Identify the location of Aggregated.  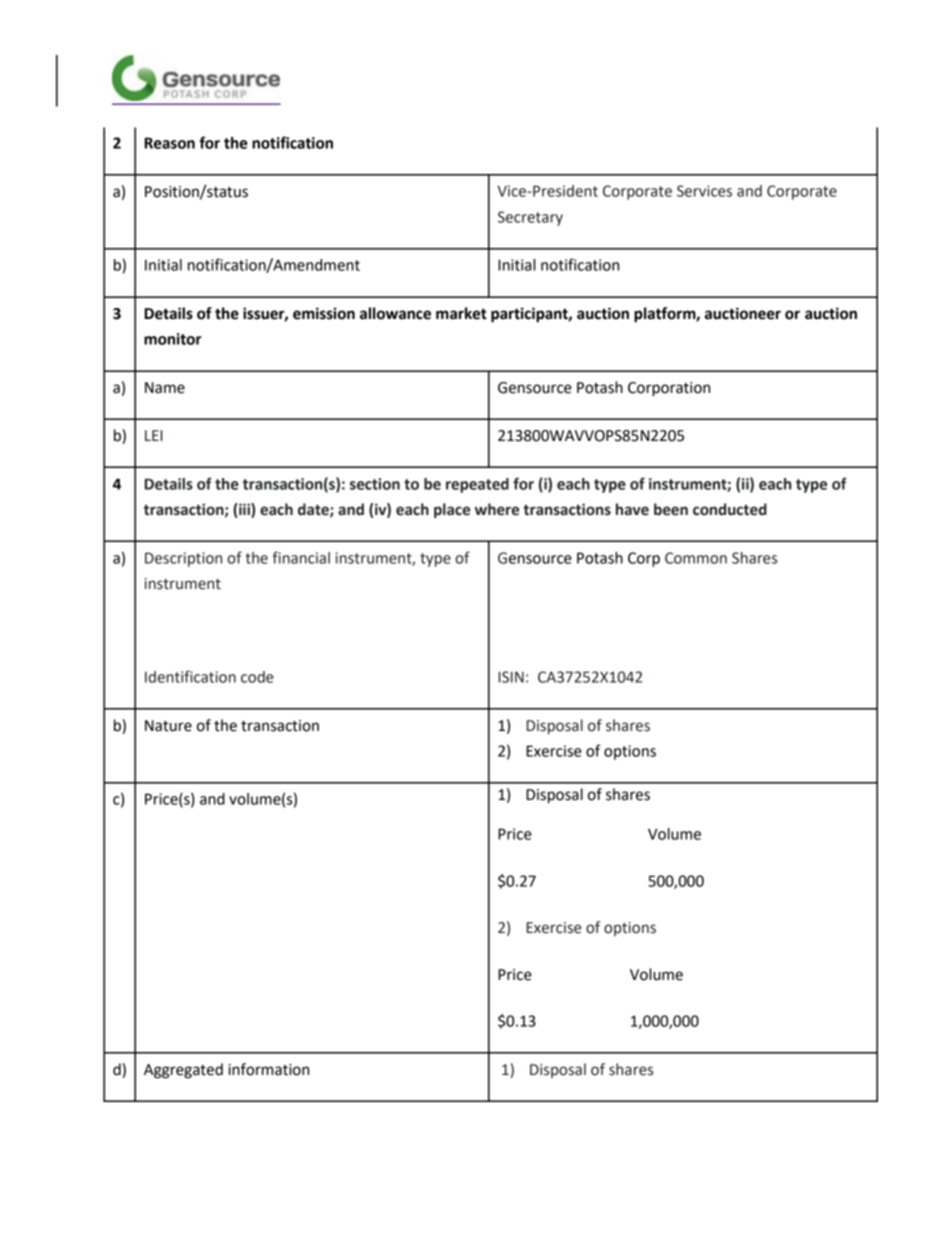
(183, 1071).
